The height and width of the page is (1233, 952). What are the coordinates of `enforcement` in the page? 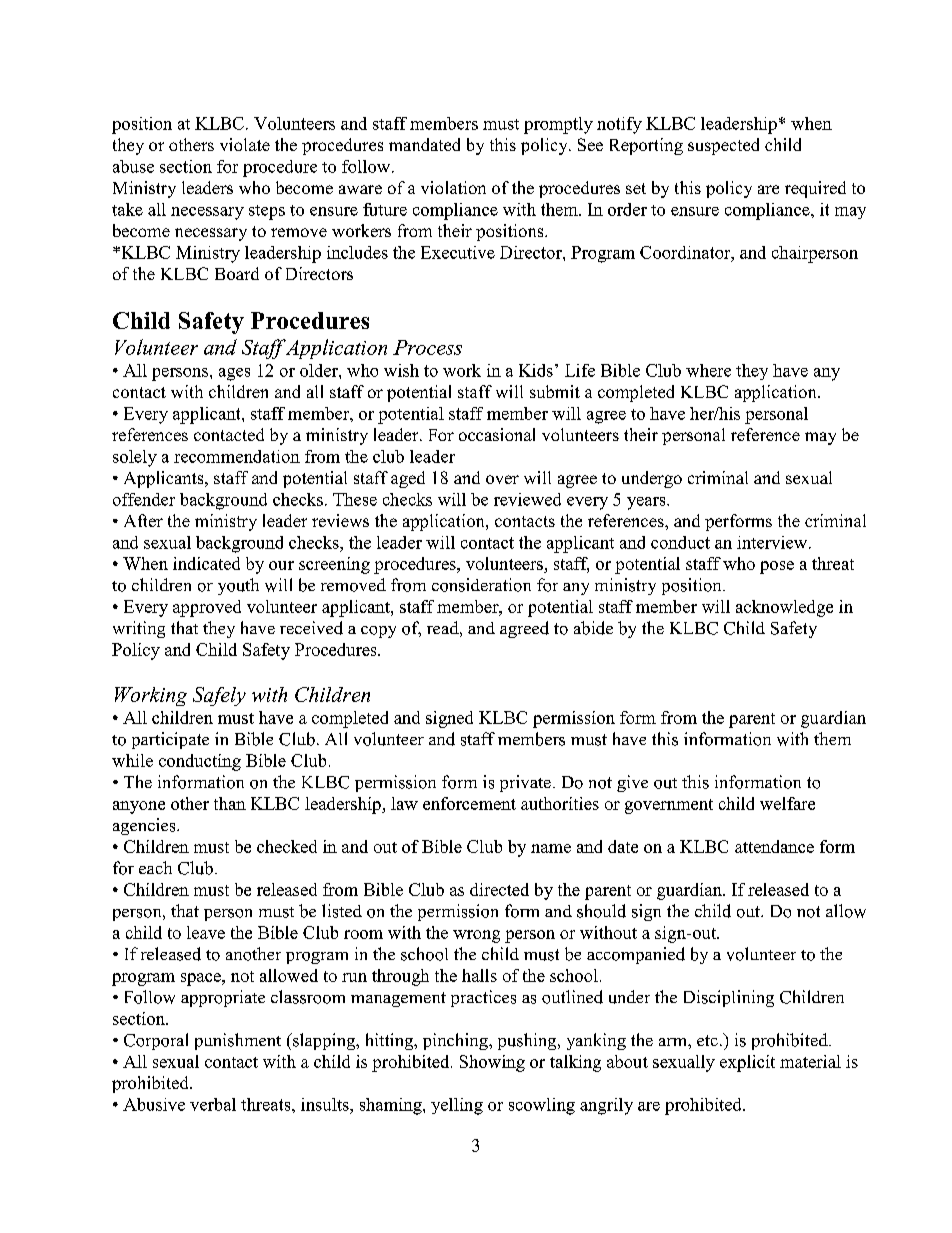 It's located at (469, 803).
